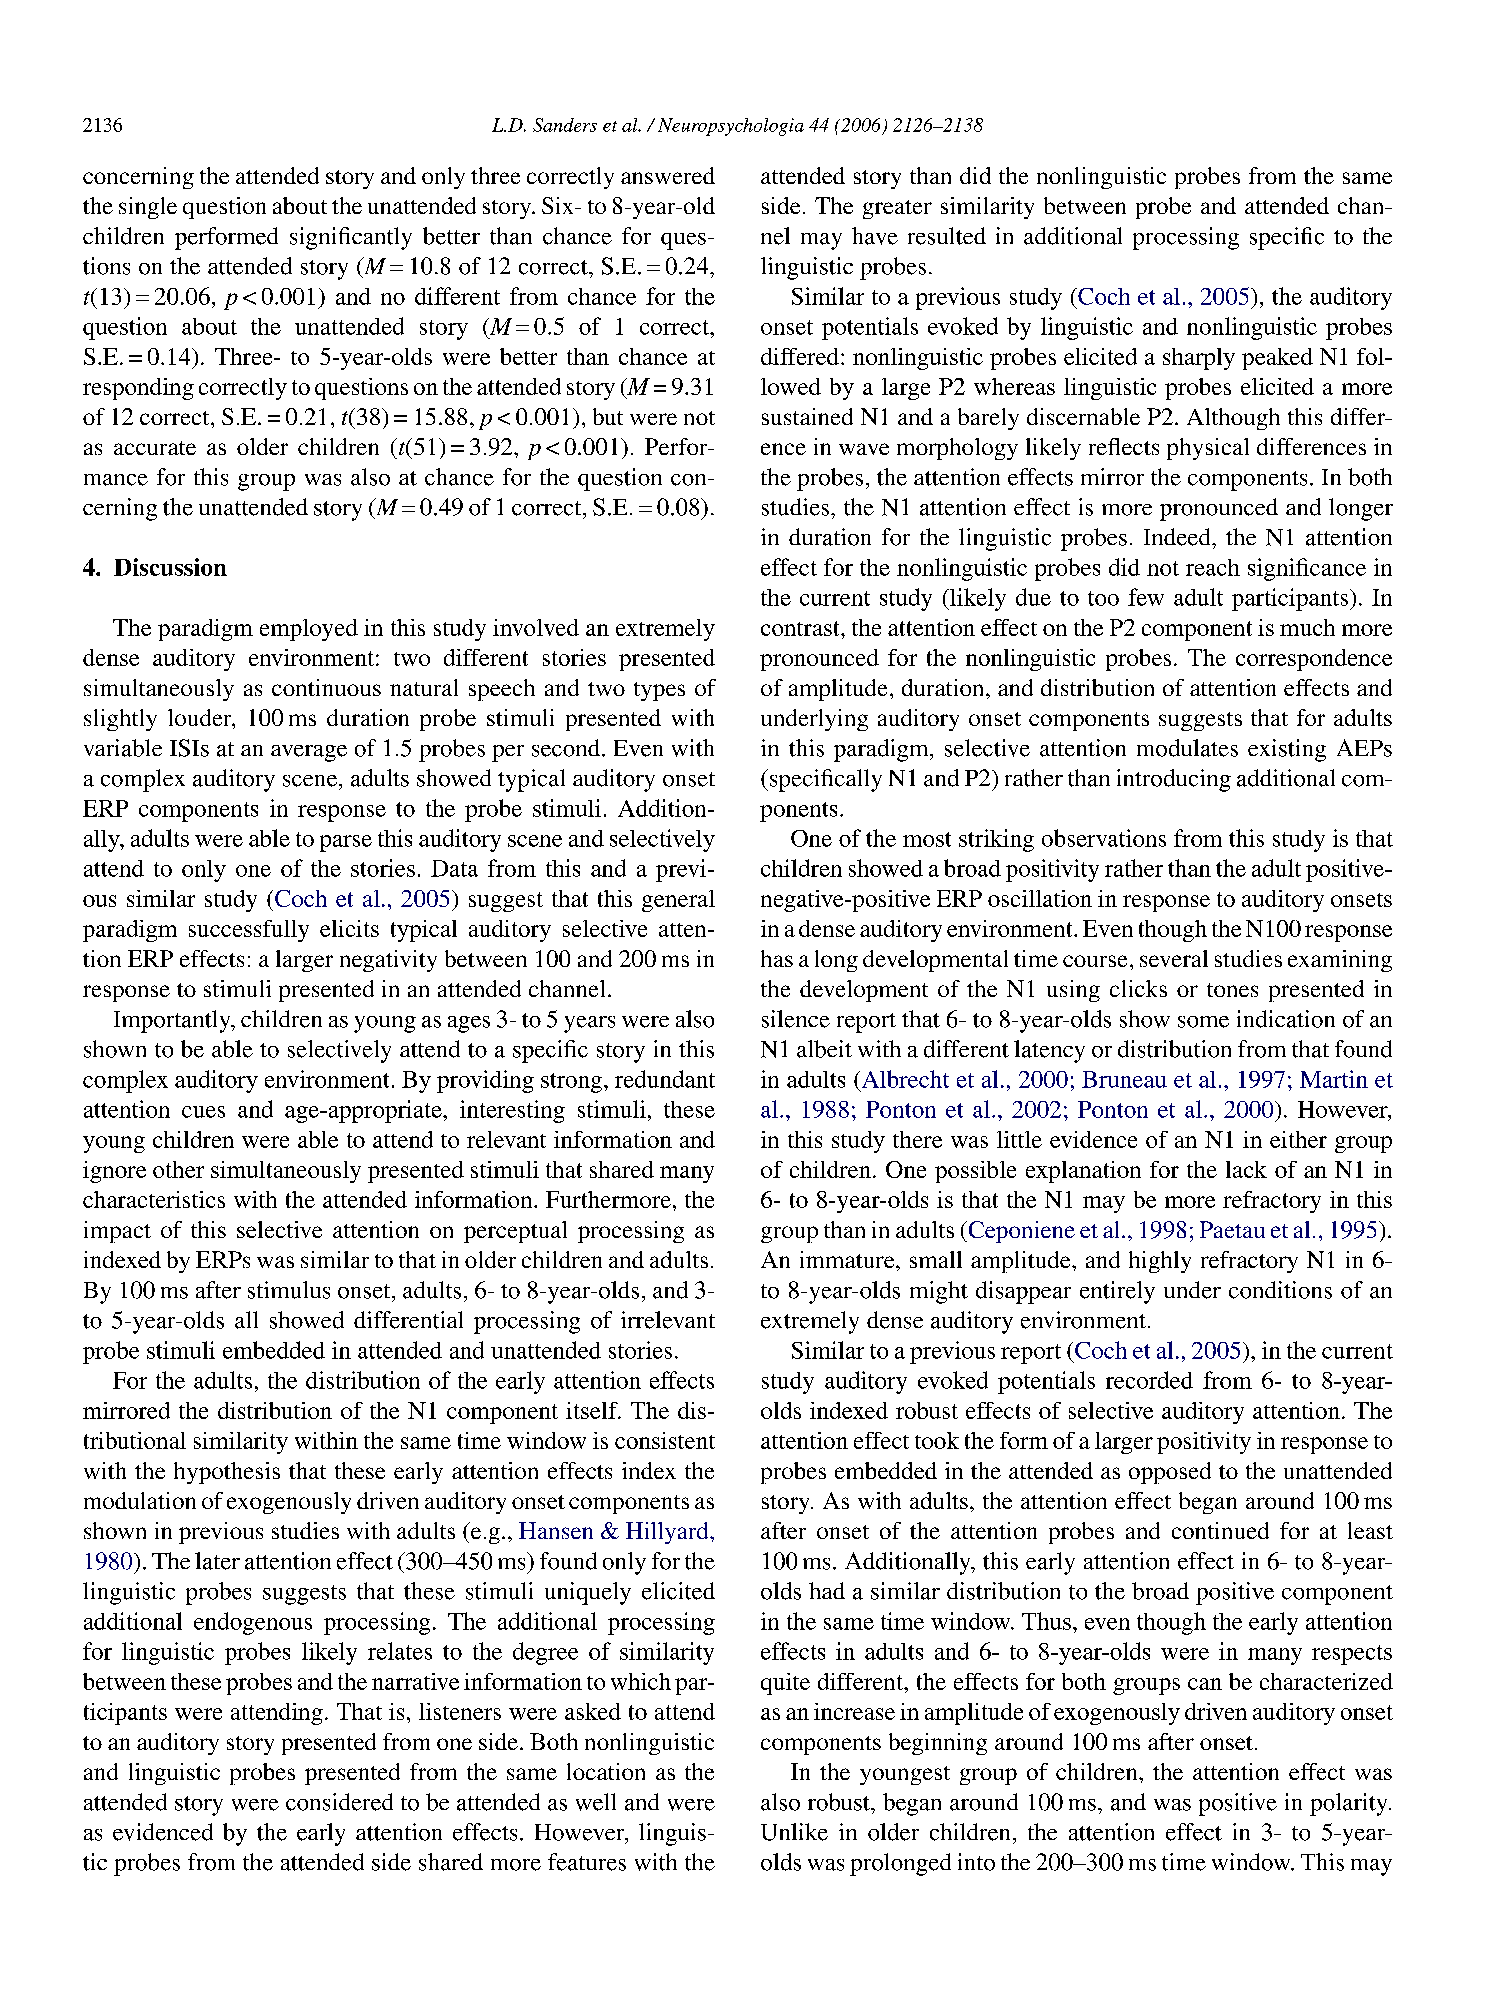  What do you see at coordinates (1232, 990) in the screenshot?
I see `tones` at bounding box center [1232, 990].
